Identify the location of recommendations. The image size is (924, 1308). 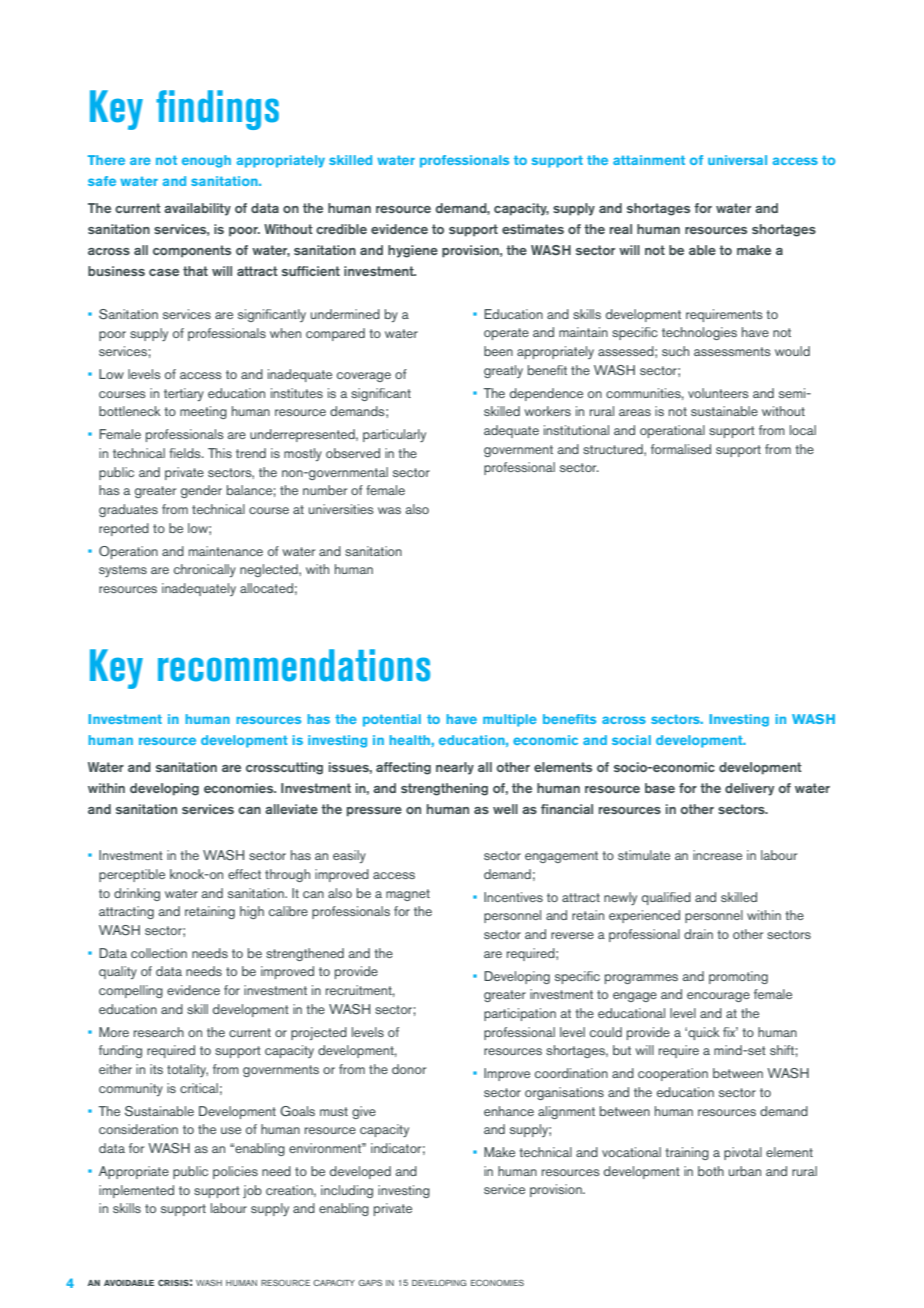
(294, 665).
